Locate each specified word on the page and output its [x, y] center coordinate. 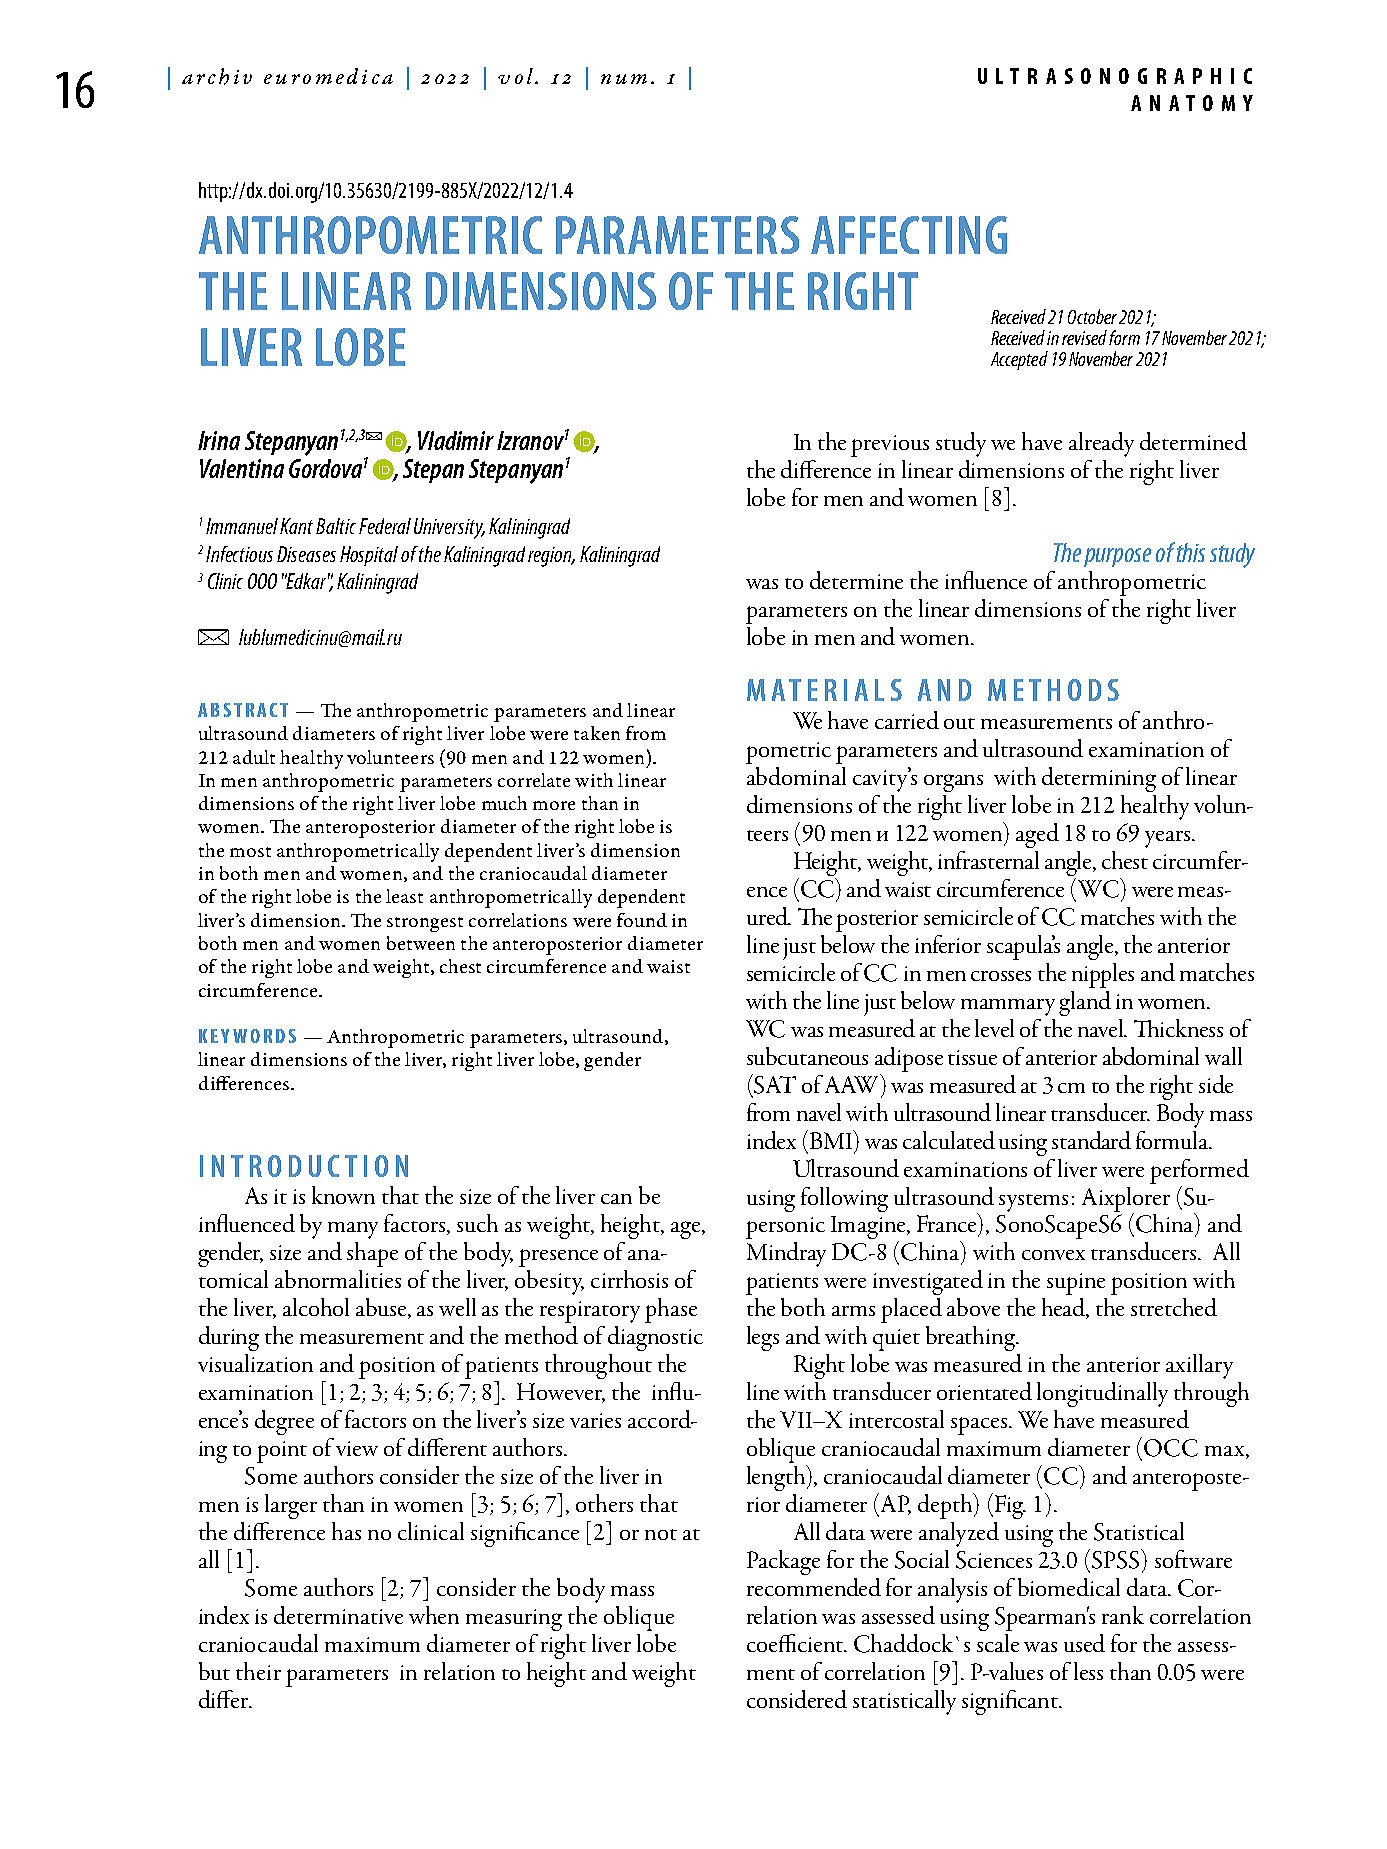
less [1088, 1671]
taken [597, 733]
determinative [338, 1615]
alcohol [316, 1307]
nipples [1103, 975]
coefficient [796, 1643]
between [421, 943]
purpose [1117, 557]
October [1092, 316]
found [642, 920]
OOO [262, 581]
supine [1076, 1284]
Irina [219, 440]
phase [671, 1310]
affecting [909, 235]
